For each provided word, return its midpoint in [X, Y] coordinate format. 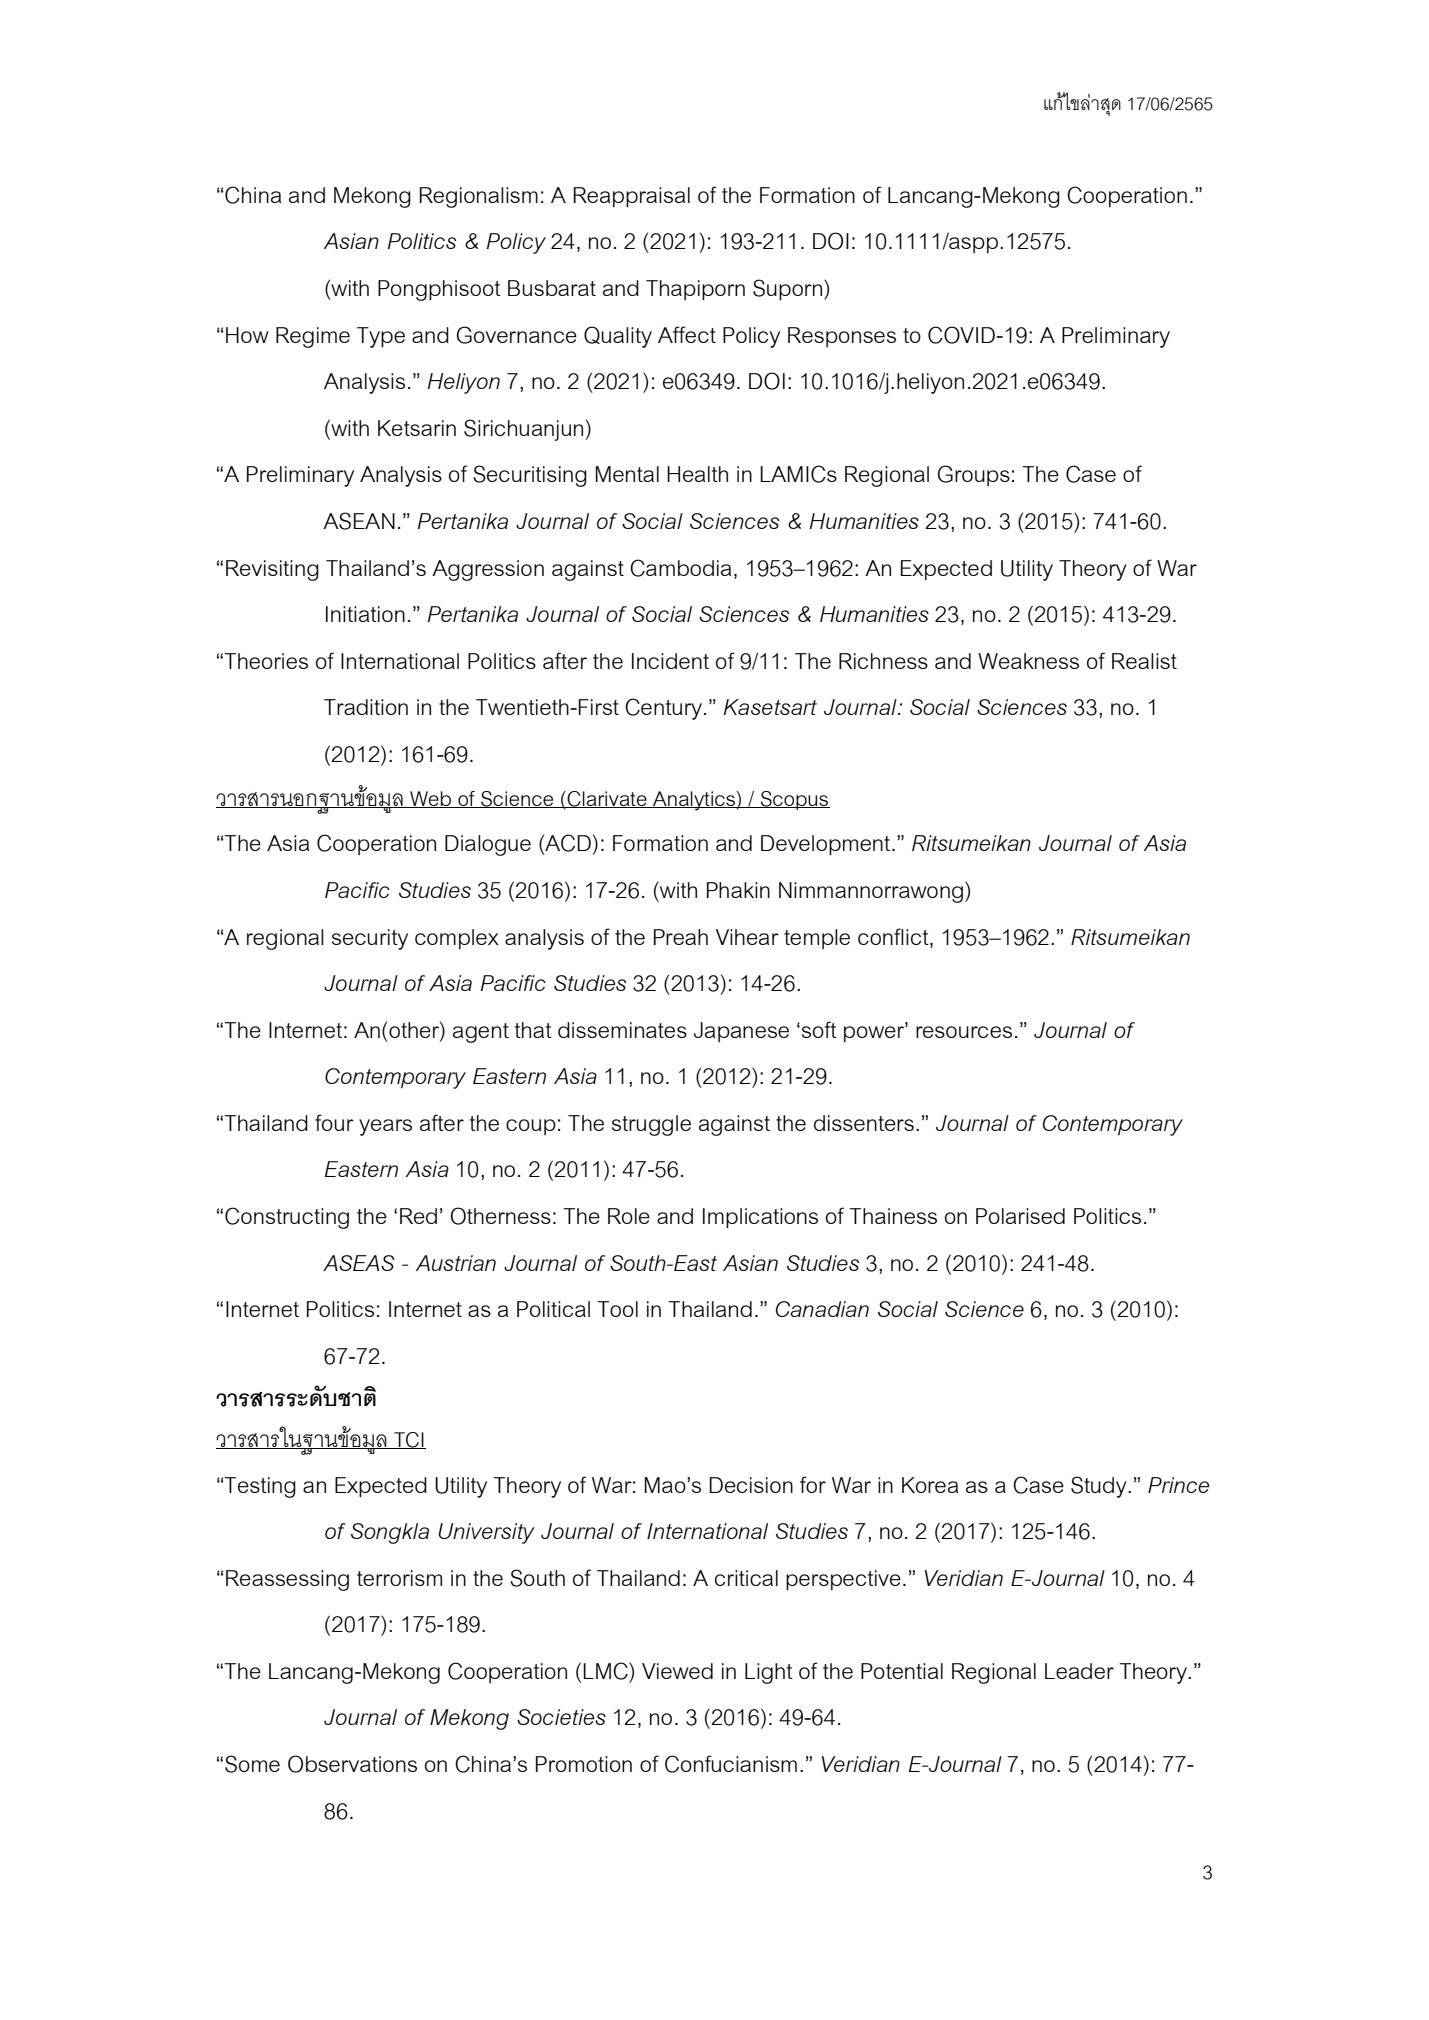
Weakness [1028, 661]
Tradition [366, 707]
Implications [760, 1218]
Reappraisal [632, 197]
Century [665, 709]
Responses [842, 337]
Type [381, 337]
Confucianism [731, 1764]
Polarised [1020, 1216]
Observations [352, 1764]
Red [418, 1216]
